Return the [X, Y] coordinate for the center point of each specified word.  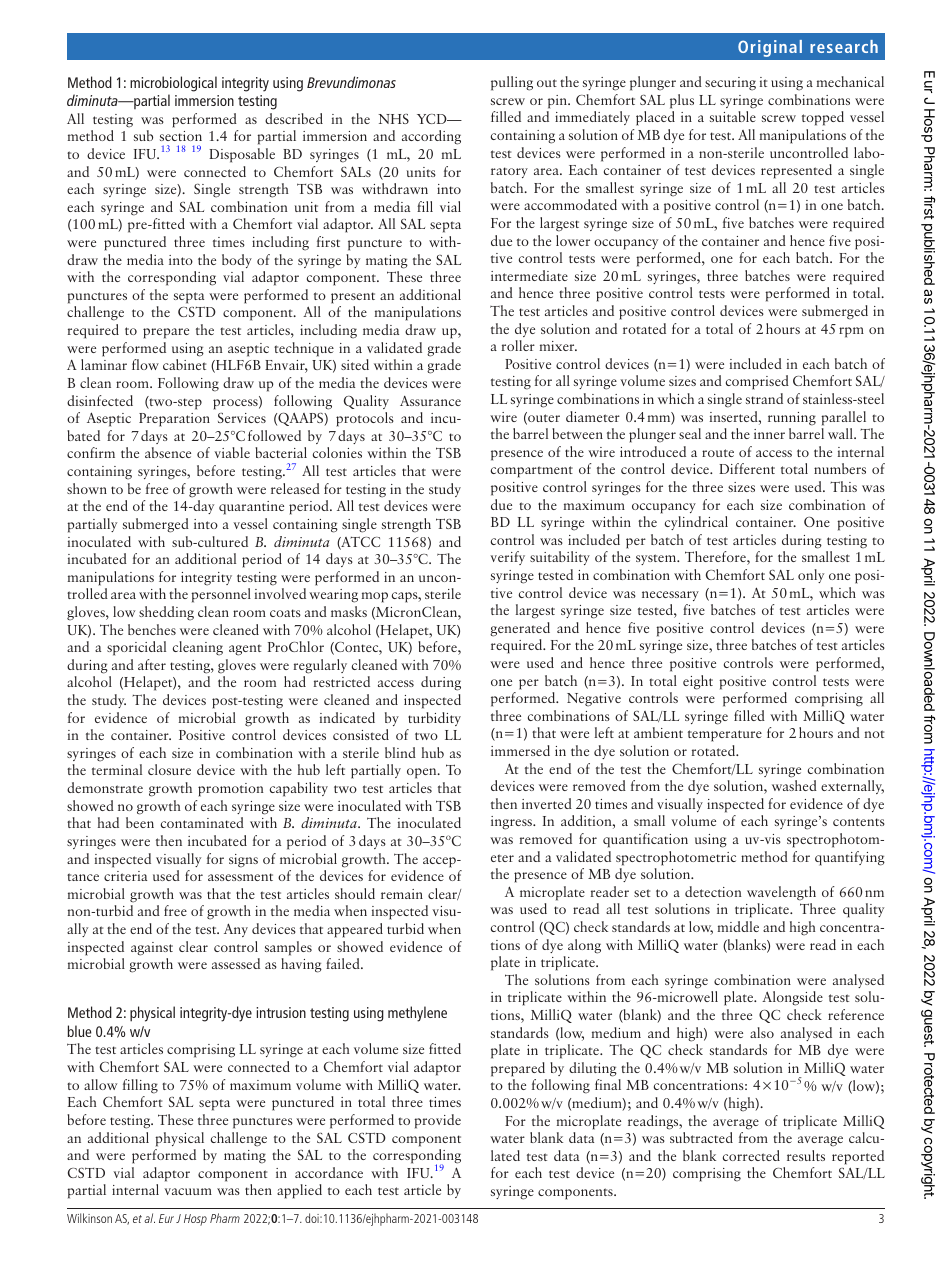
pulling [512, 83]
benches [152, 629]
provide [437, 1121]
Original [770, 48]
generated [520, 629]
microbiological [173, 84]
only [811, 576]
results [806, 1155]
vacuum [188, 1191]
